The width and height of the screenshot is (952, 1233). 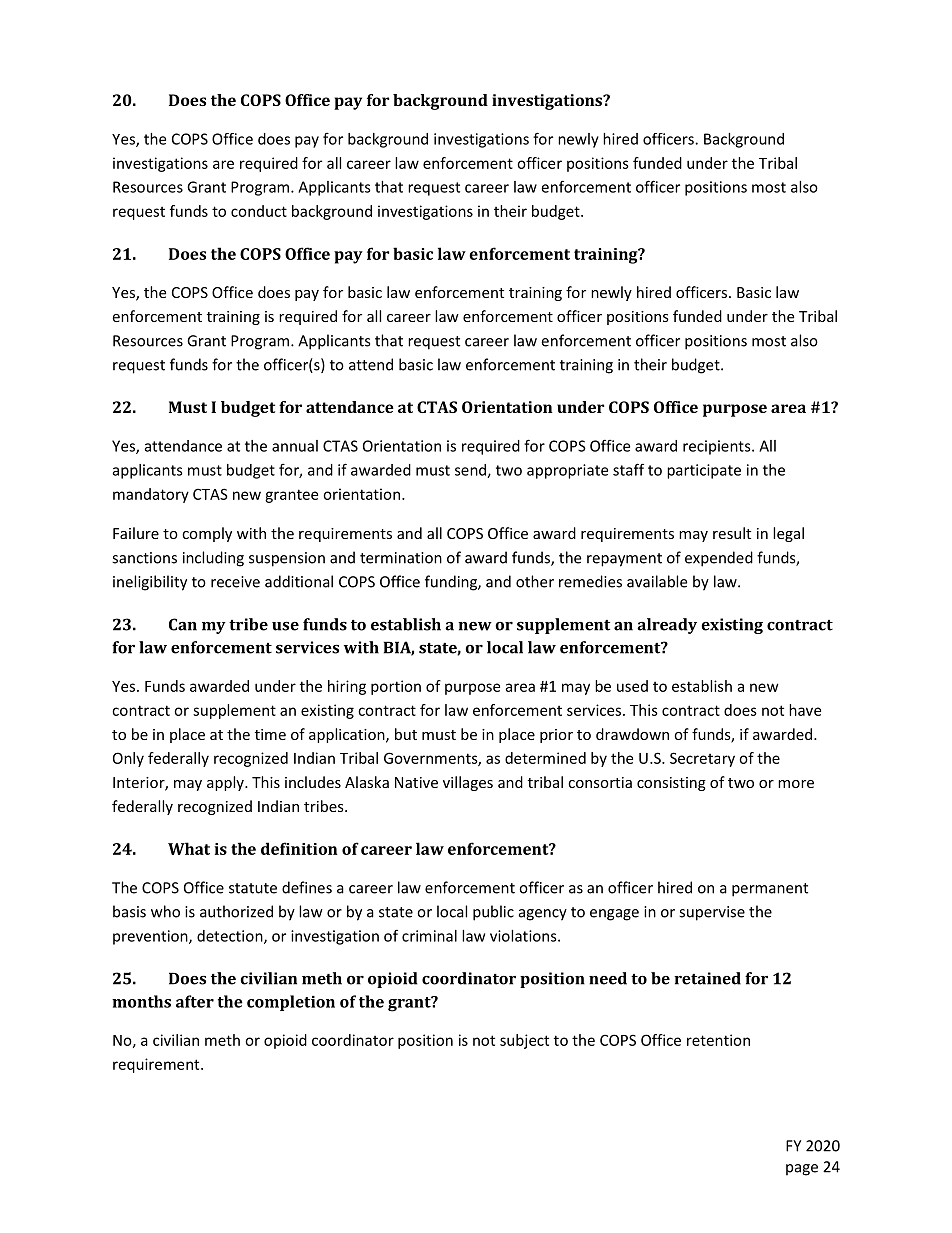 What do you see at coordinates (805, 710) in the screenshot?
I see `have` at bounding box center [805, 710].
